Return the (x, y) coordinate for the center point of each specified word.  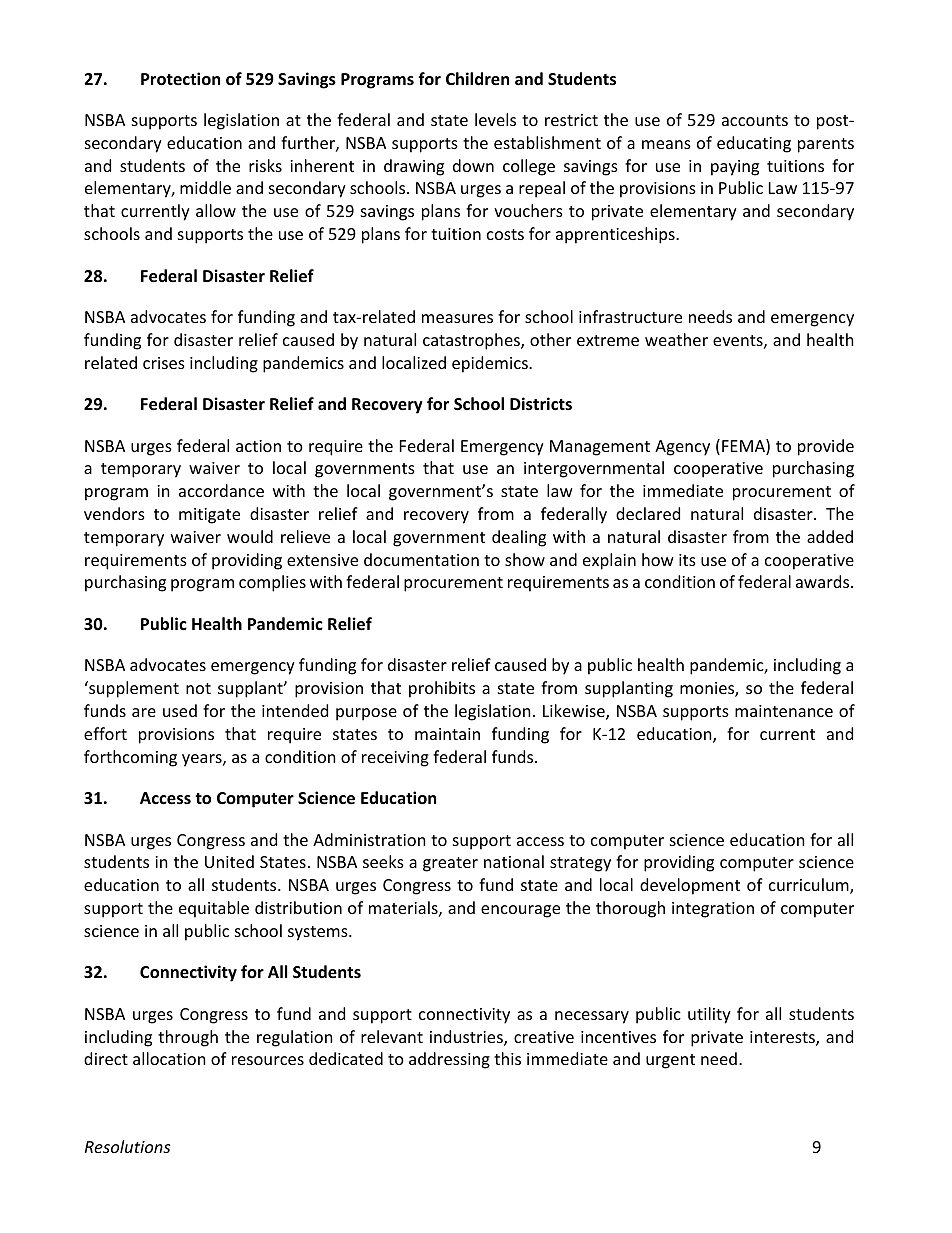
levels (495, 119)
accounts (755, 120)
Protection (180, 79)
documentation (421, 559)
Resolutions (127, 1146)
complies (272, 583)
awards (824, 581)
